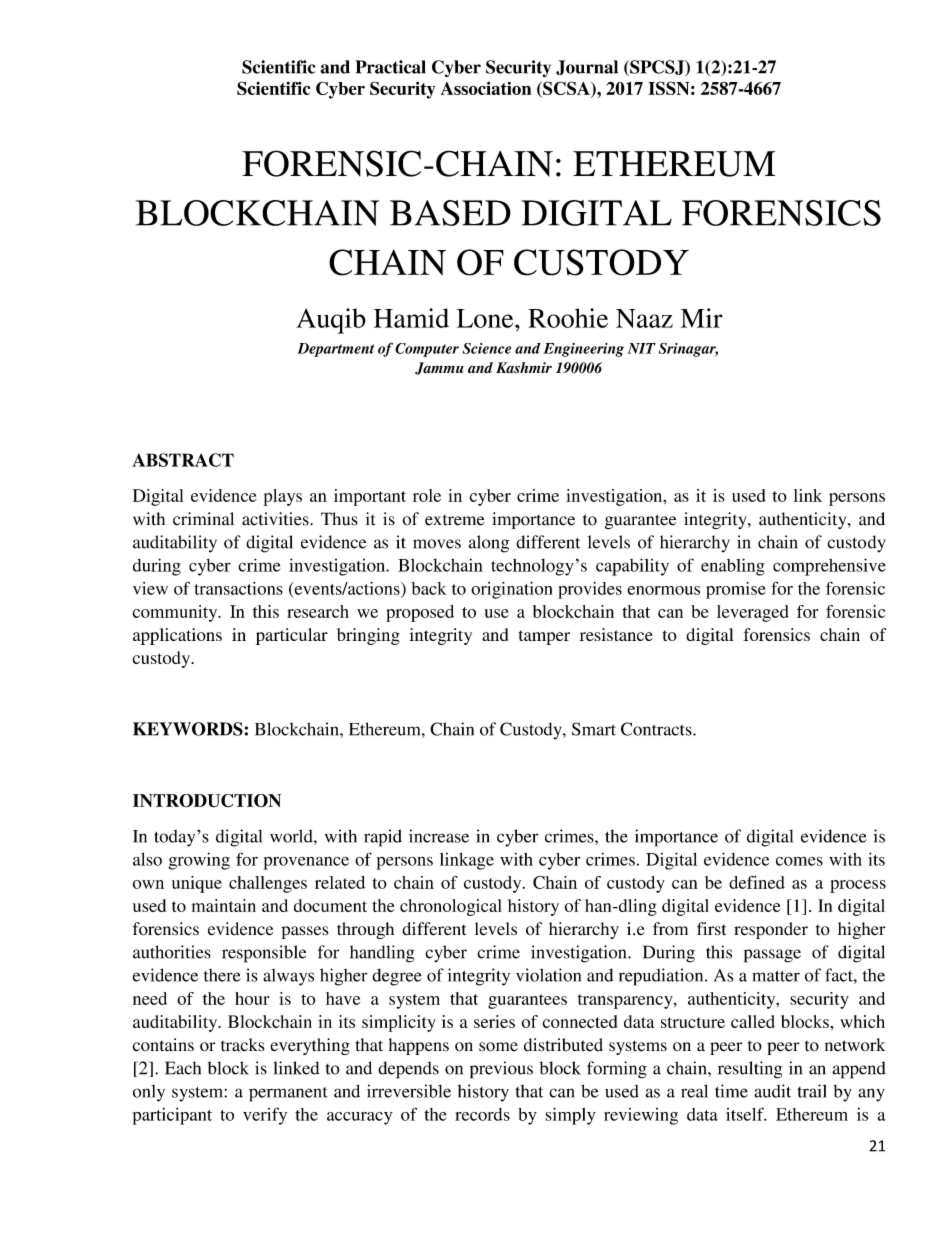 This image has height=1233, width=952. Describe the element at coordinates (390, 67) in the image. I see `Practical` at that location.
